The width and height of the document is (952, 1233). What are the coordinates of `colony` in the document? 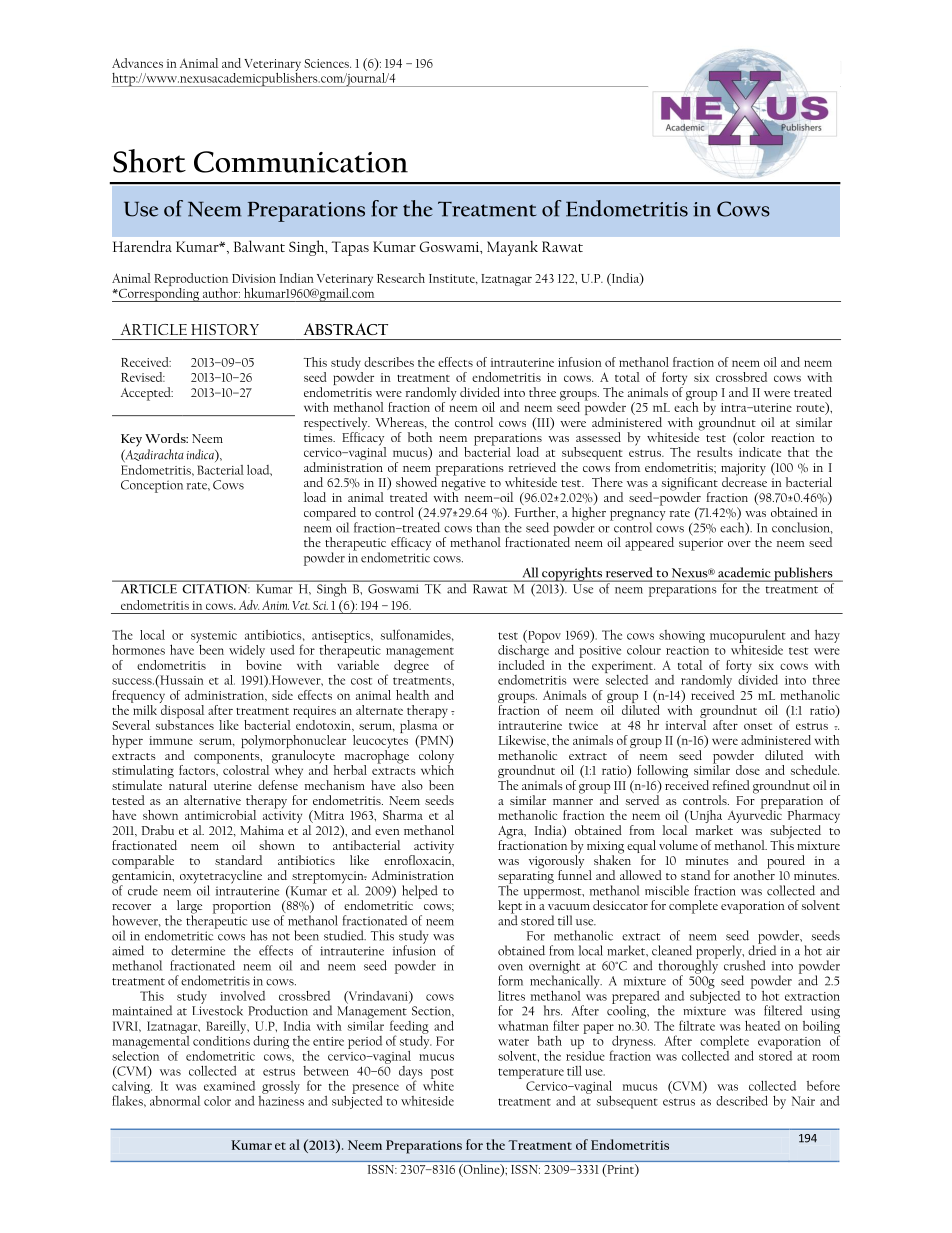 It's located at (436, 758).
